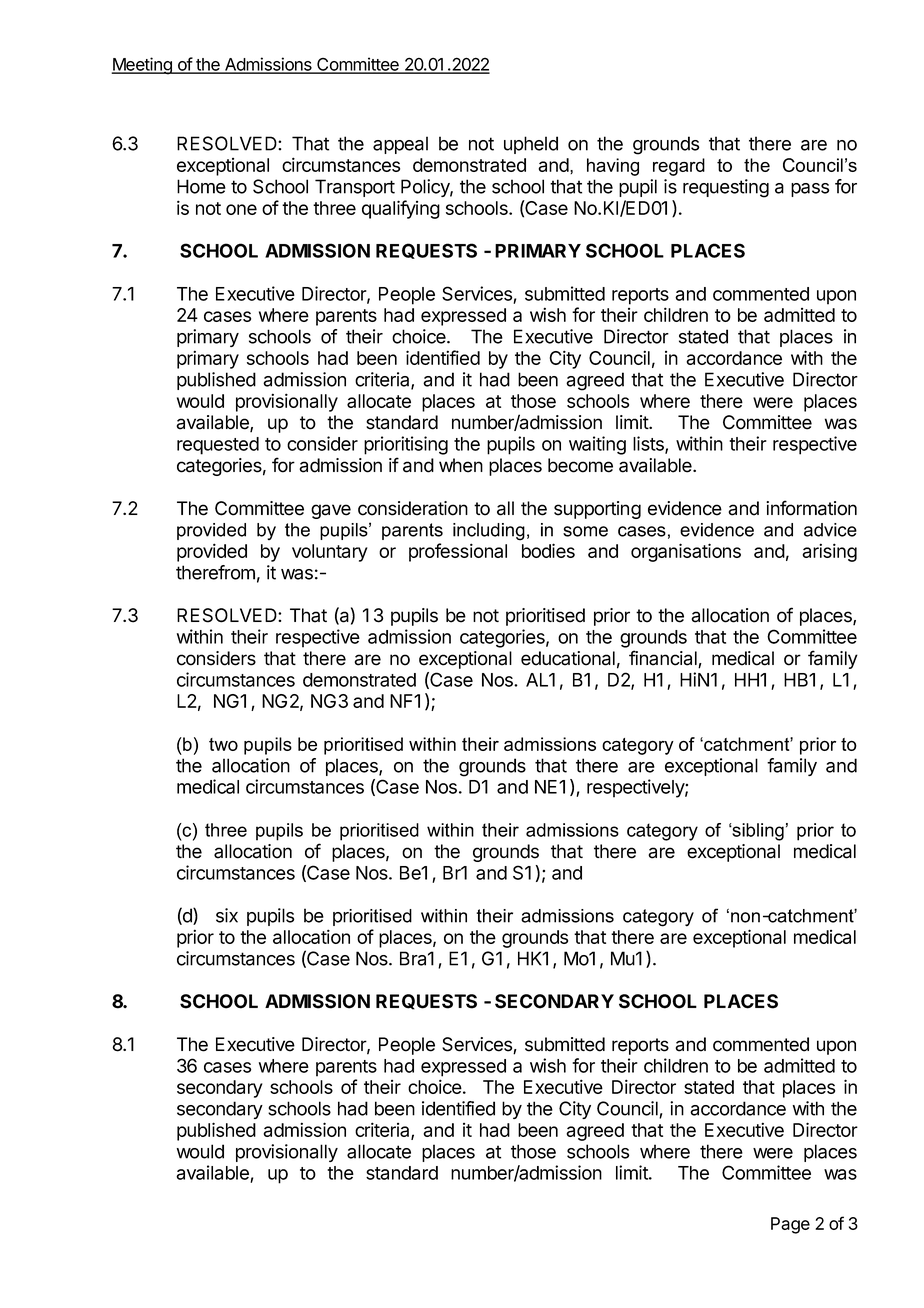  What do you see at coordinates (664, 659) in the document?
I see `financial` at bounding box center [664, 659].
